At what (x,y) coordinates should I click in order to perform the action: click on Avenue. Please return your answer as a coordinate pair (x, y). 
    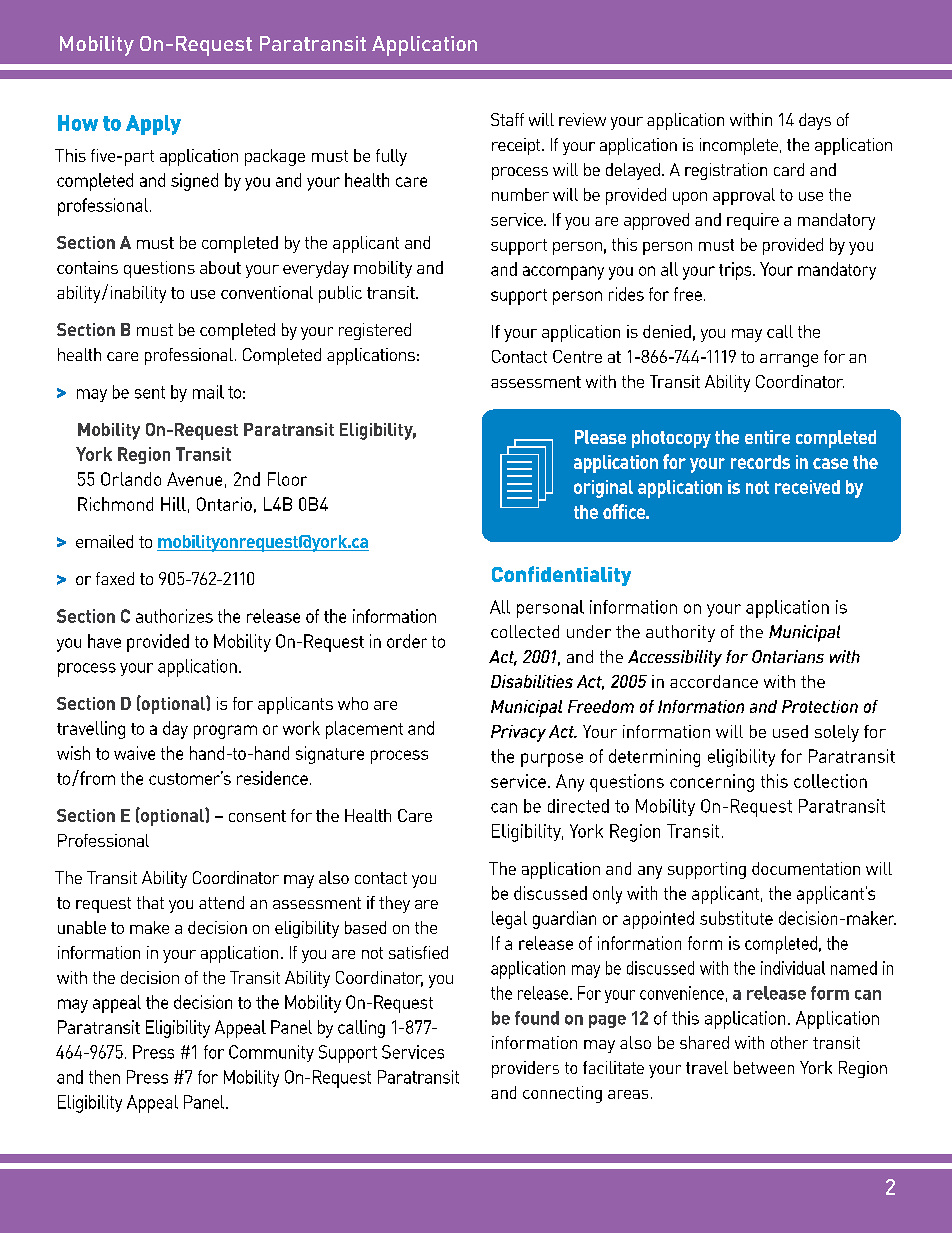
    Looking at the image, I should click on (194, 479).
